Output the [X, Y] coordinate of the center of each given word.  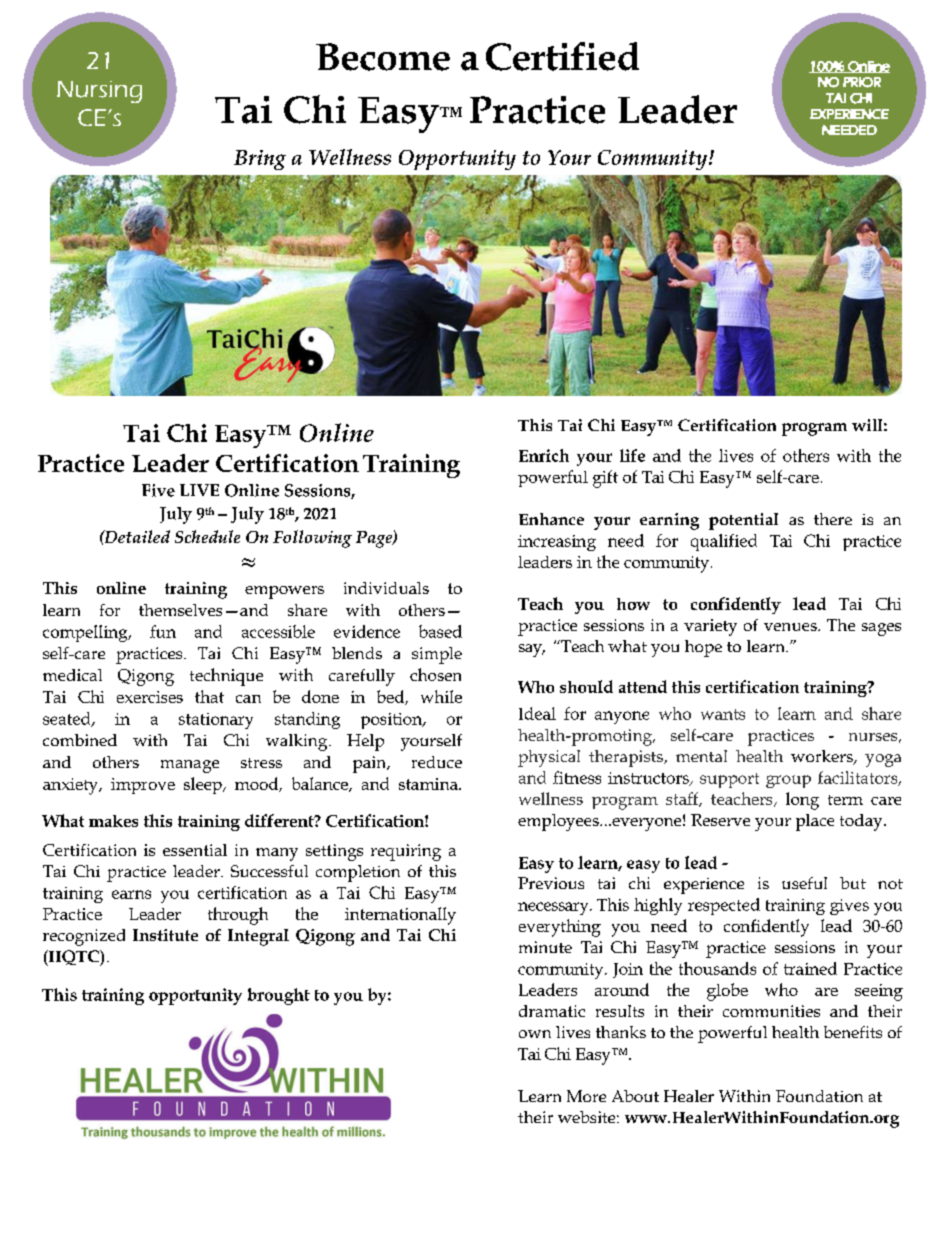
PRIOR [862, 82]
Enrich [544, 455]
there [833, 519]
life [632, 455]
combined [80, 740]
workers [823, 757]
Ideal [537, 713]
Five [158, 490]
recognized [84, 937]
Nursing [99, 92]
